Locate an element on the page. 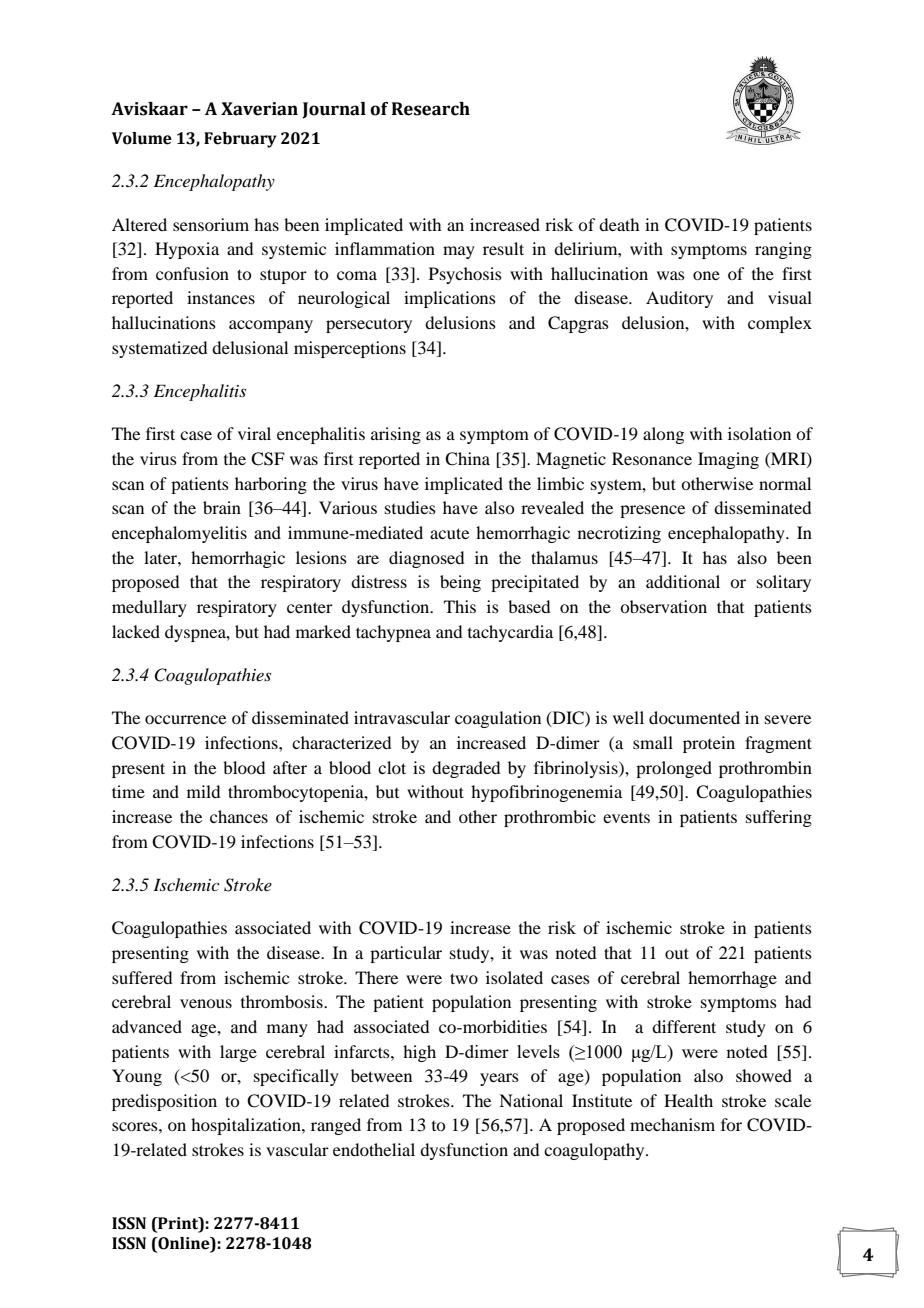  Imaging is located at coordinates (728, 460).
